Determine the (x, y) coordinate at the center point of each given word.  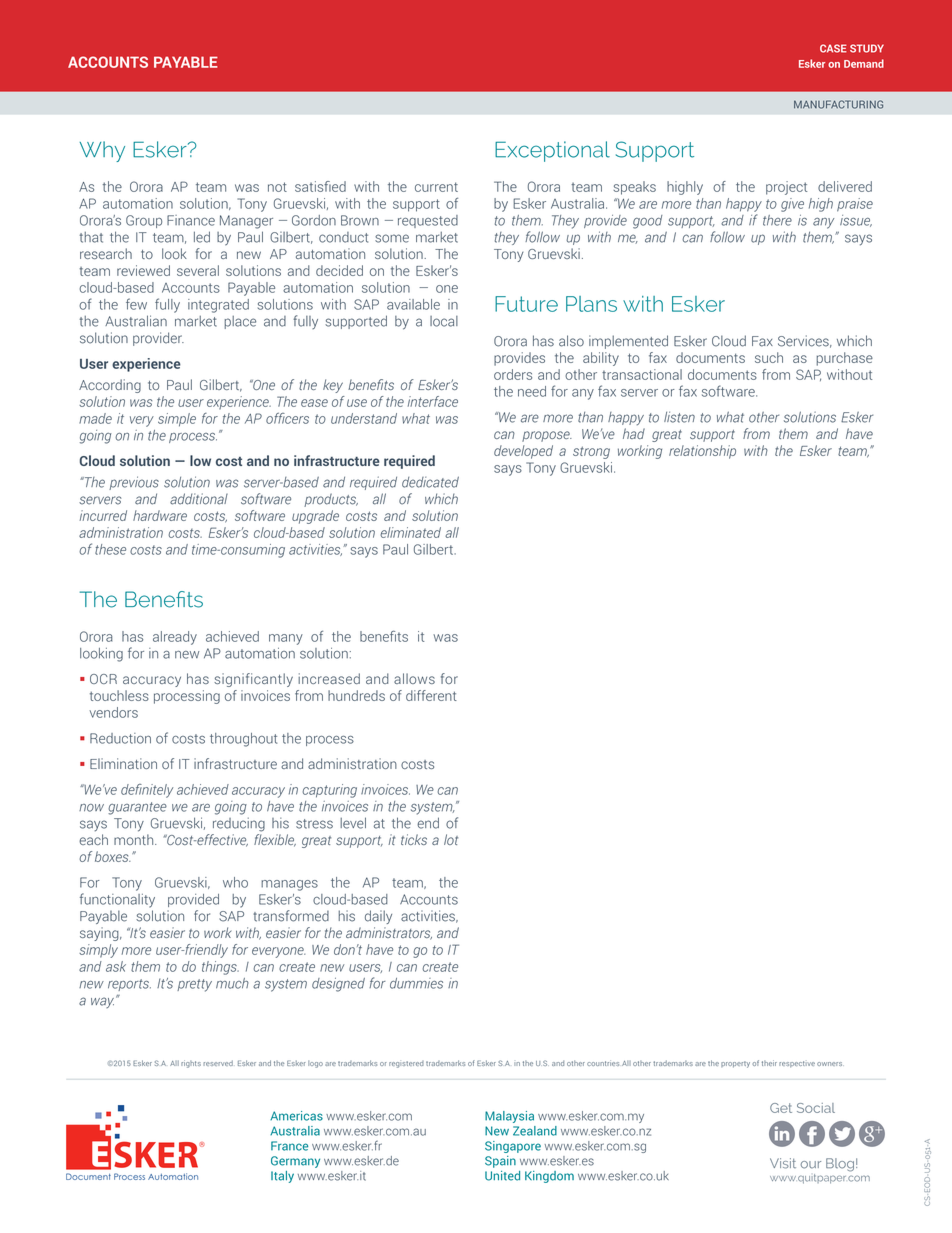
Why (102, 151)
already (175, 638)
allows (414, 678)
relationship (702, 452)
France (289, 1146)
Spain (500, 1162)
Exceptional (552, 151)
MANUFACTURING (838, 104)
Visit (783, 1163)
